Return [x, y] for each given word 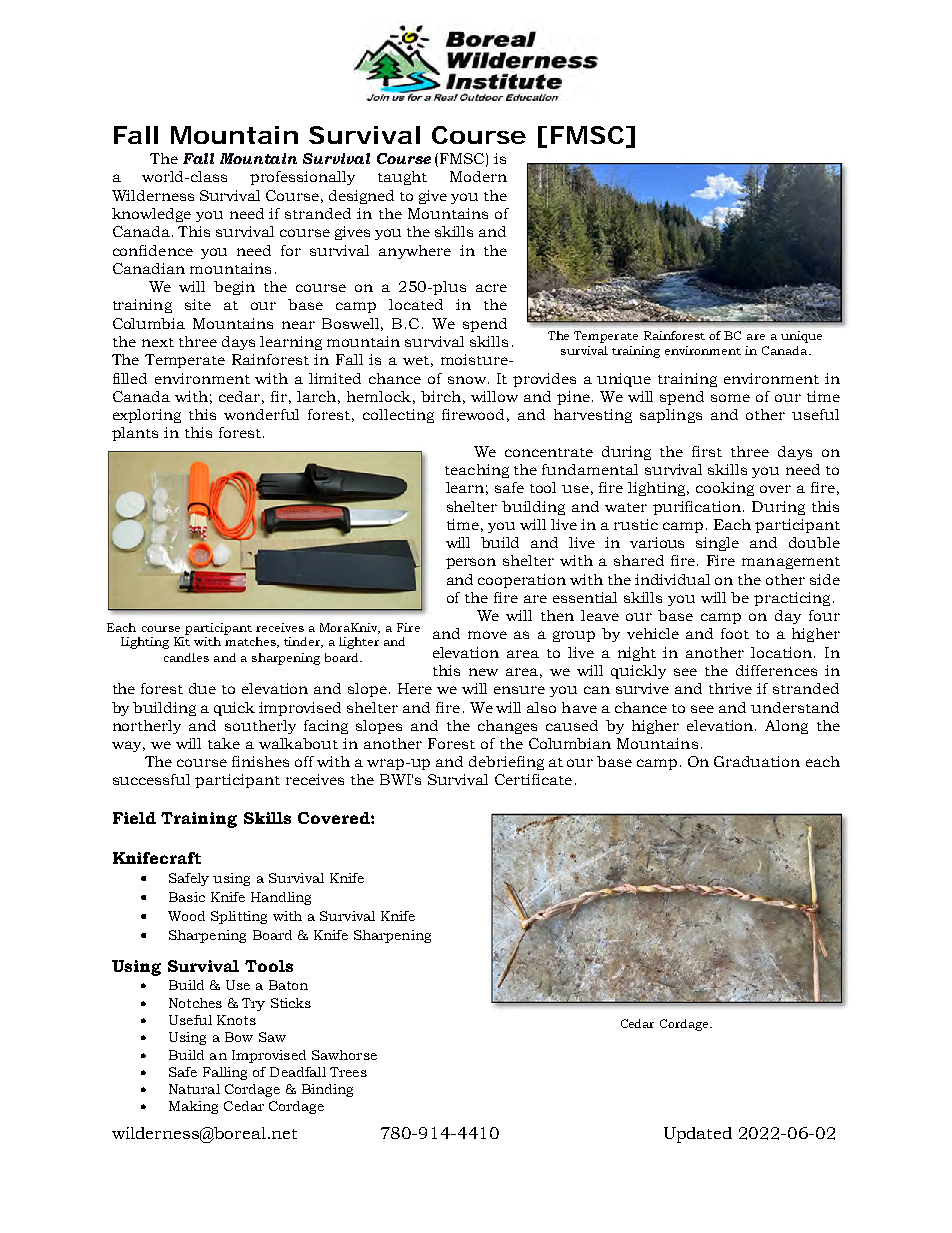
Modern [478, 176]
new [483, 672]
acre [491, 288]
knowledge [151, 215]
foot [735, 633]
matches [251, 642]
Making [193, 1107]
